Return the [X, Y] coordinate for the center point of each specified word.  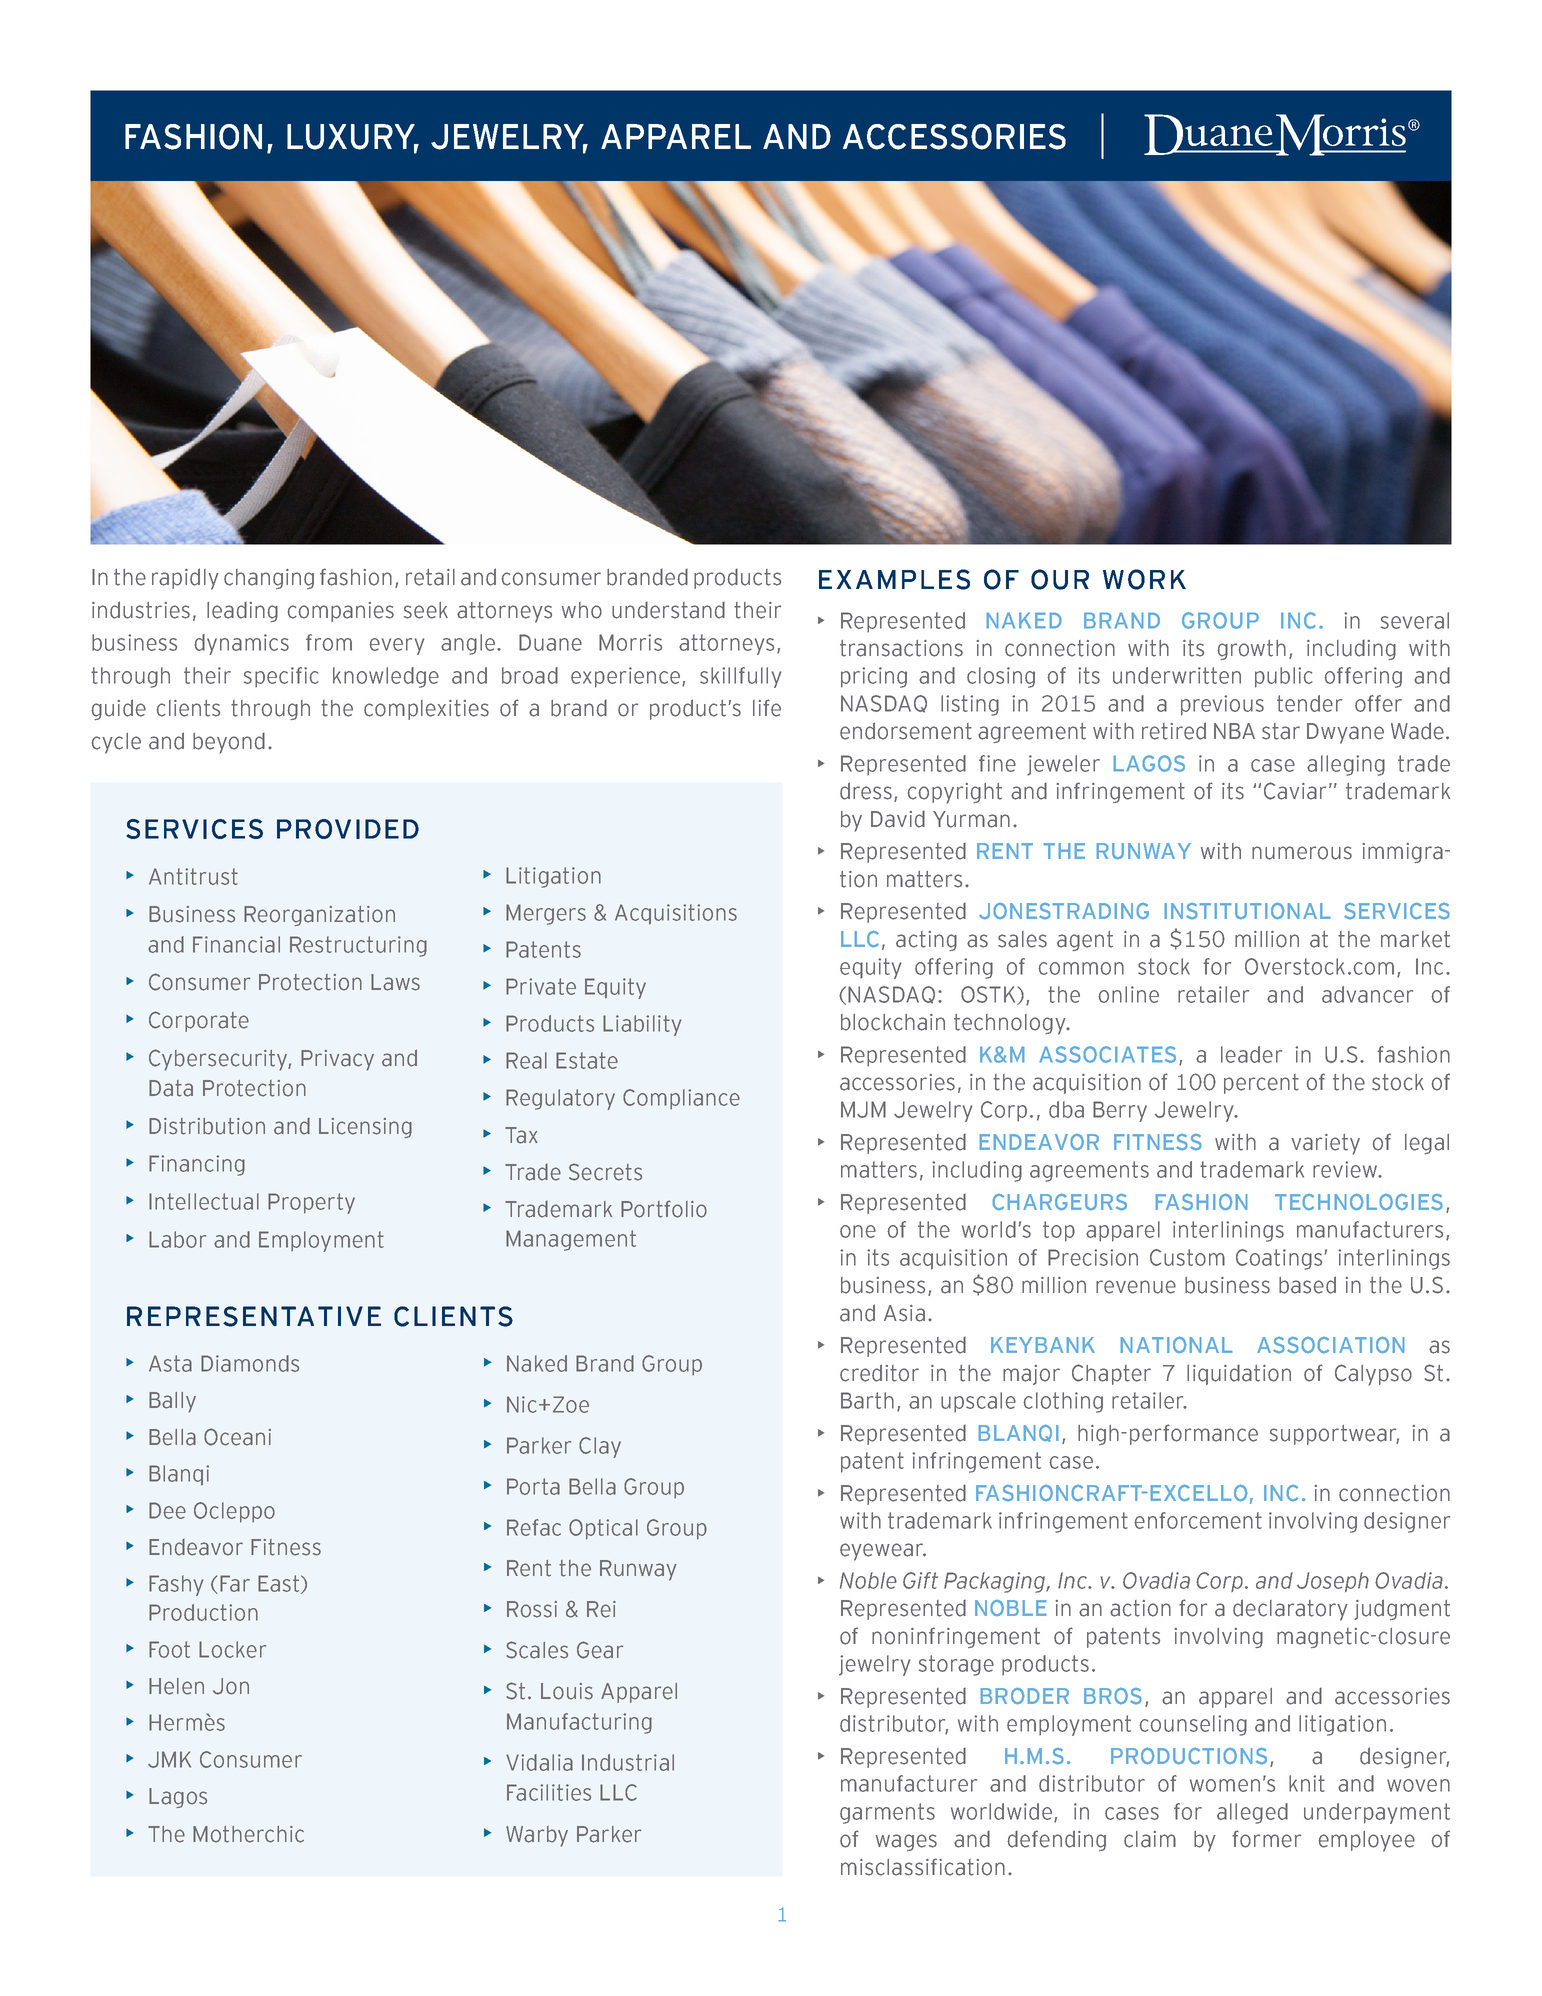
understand [668, 610]
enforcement [1198, 1520]
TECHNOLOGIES [1358, 1202]
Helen [176, 1686]
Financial [236, 944]
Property [311, 1203]
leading [242, 612]
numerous [1302, 853]
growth [1251, 650]
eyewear [883, 1552]
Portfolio [664, 1209]
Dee [167, 1510]
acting [926, 941]
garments [887, 1813]
